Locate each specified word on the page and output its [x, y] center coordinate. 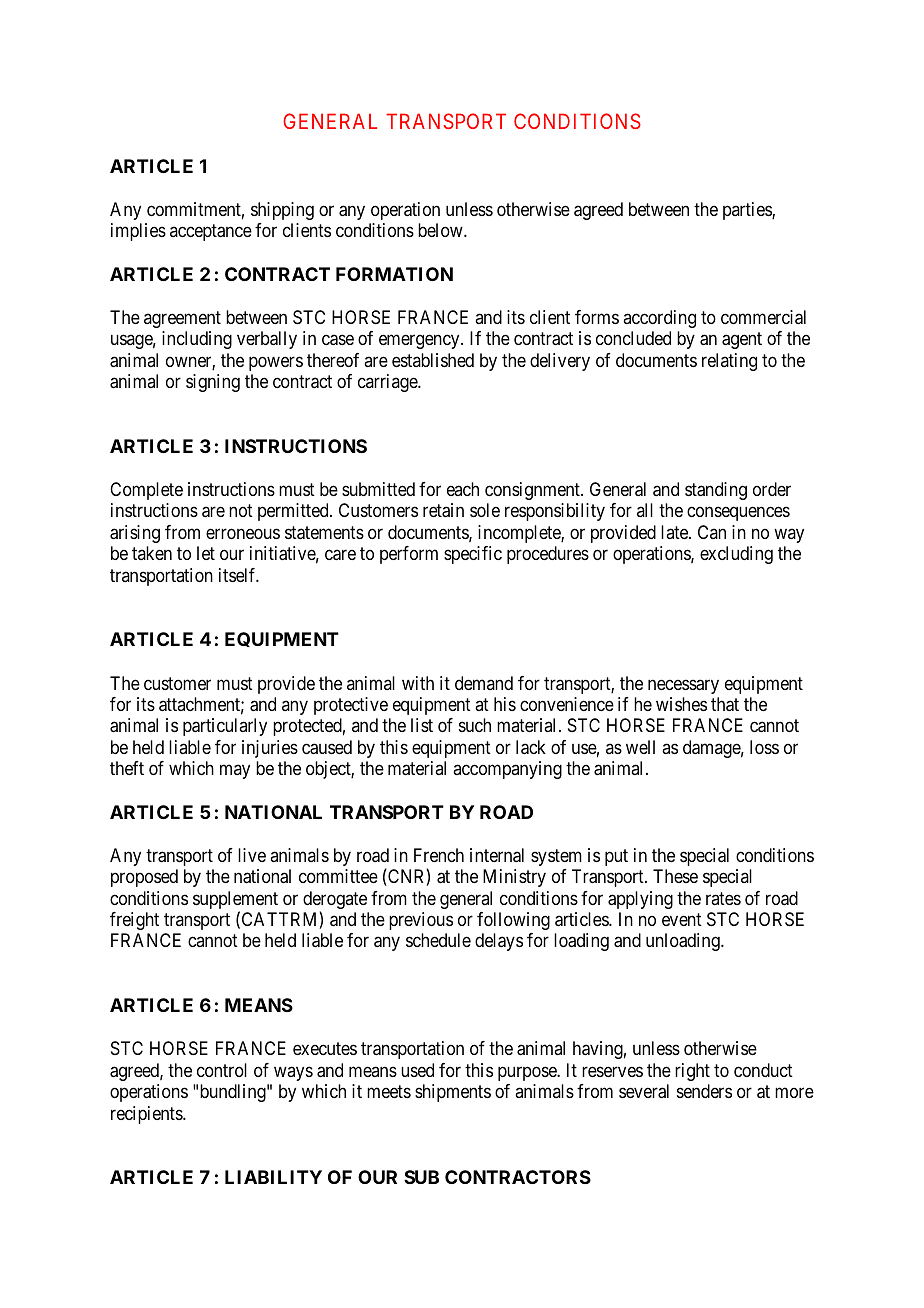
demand [484, 683]
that [725, 704]
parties [748, 211]
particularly [225, 727]
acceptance [211, 233]
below [441, 230]
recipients [147, 1115]
